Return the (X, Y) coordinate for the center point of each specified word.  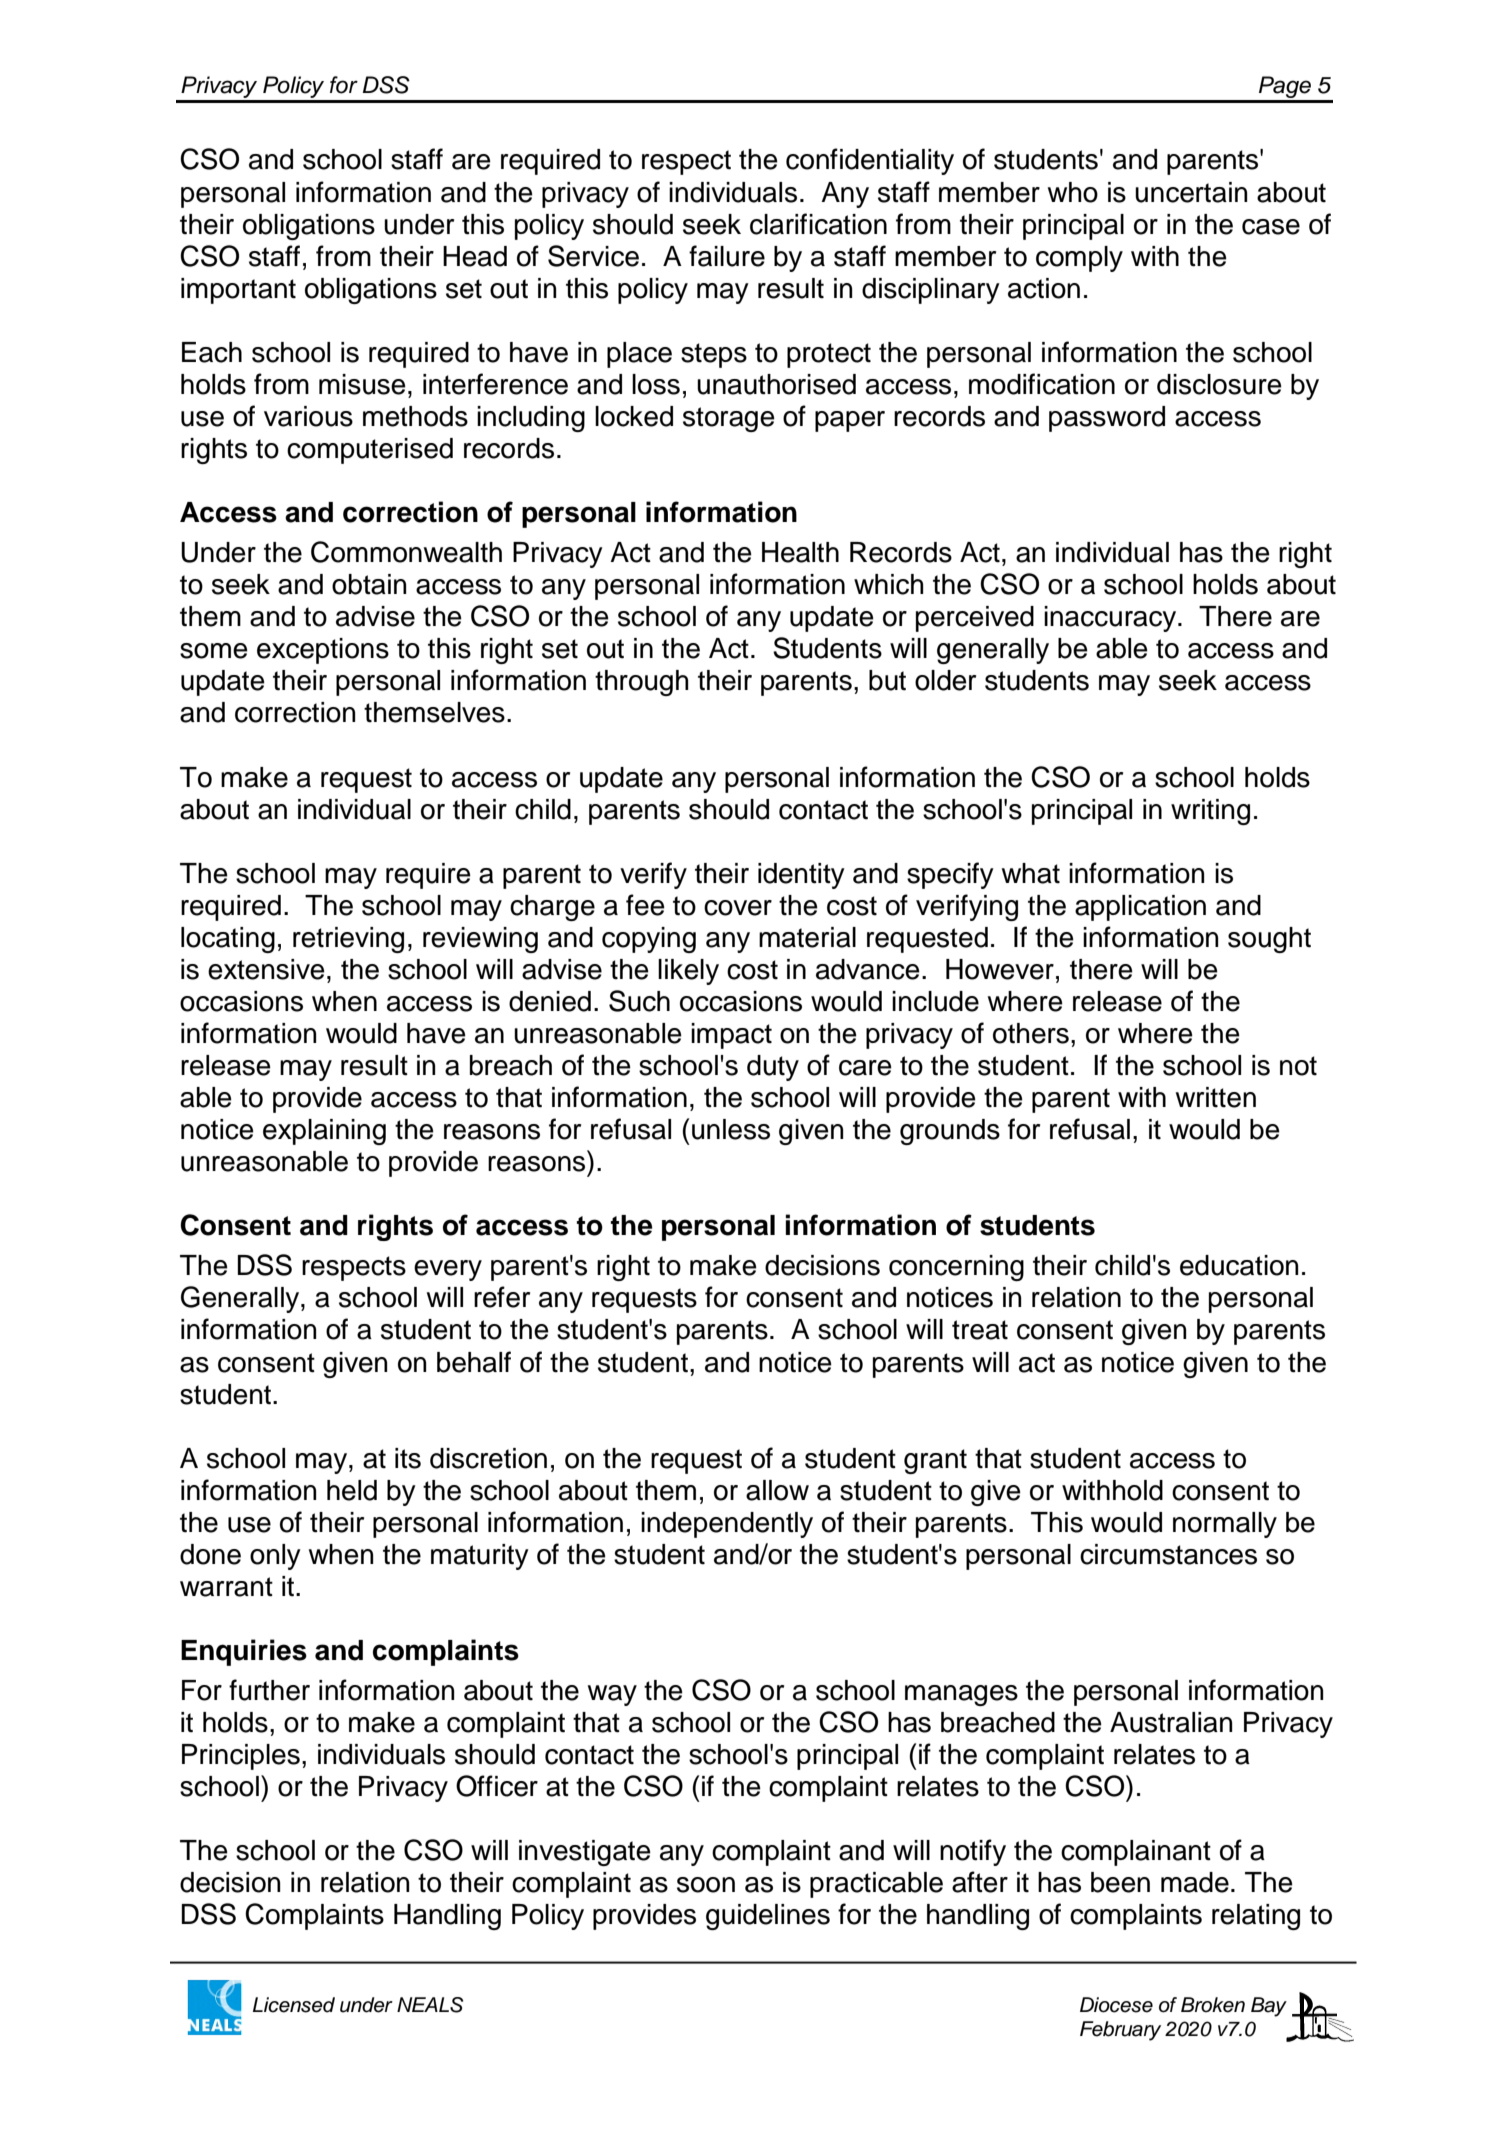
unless (731, 1129)
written (1216, 1097)
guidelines (768, 1917)
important (238, 291)
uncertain (1191, 192)
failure (727, 256)
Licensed (294, 2005)
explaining (324, 1132)
